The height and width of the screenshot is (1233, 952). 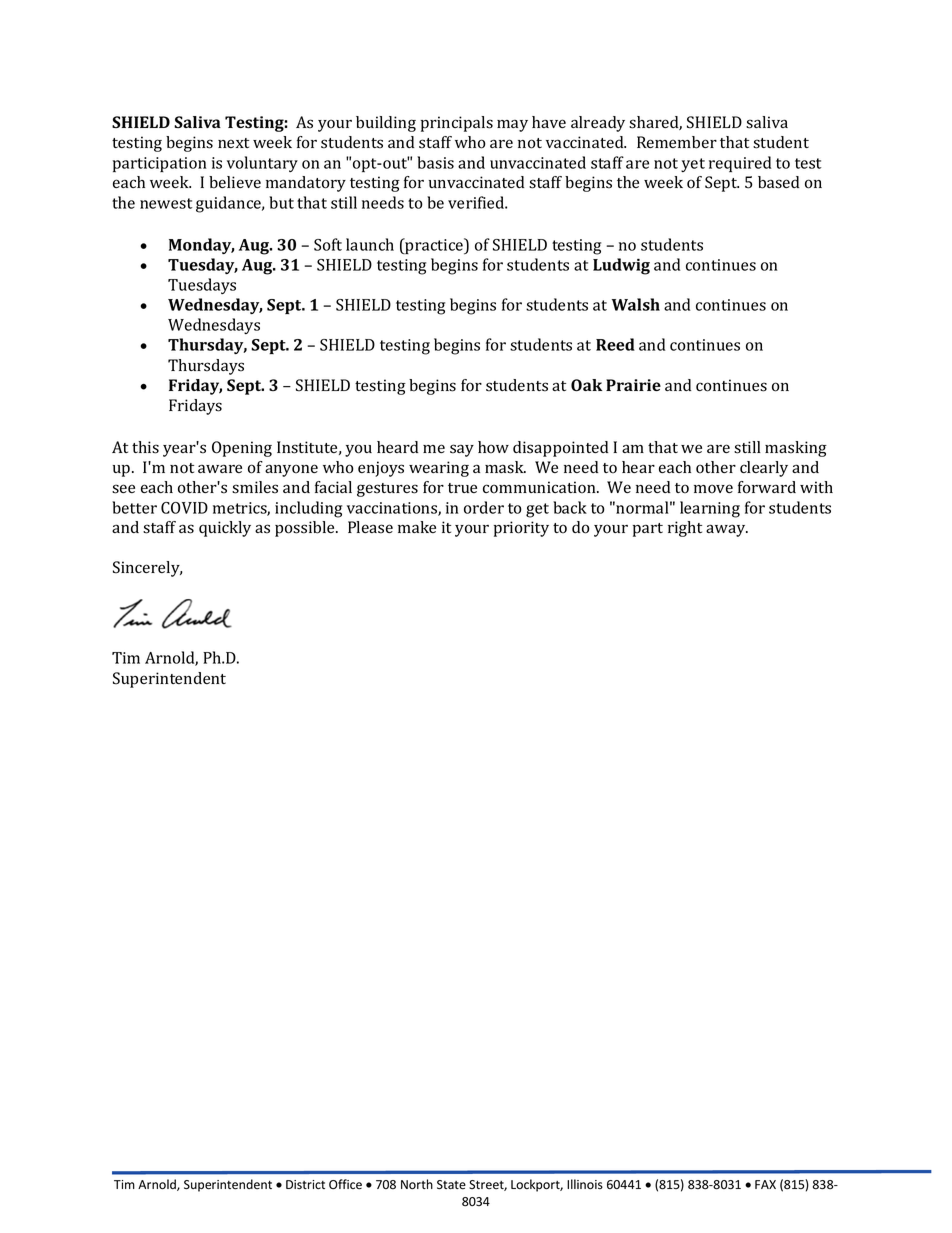 What do you see at coordinates (345, 1184) in the screenshot?
I see `Office` at bounding box center [345, 1184].
